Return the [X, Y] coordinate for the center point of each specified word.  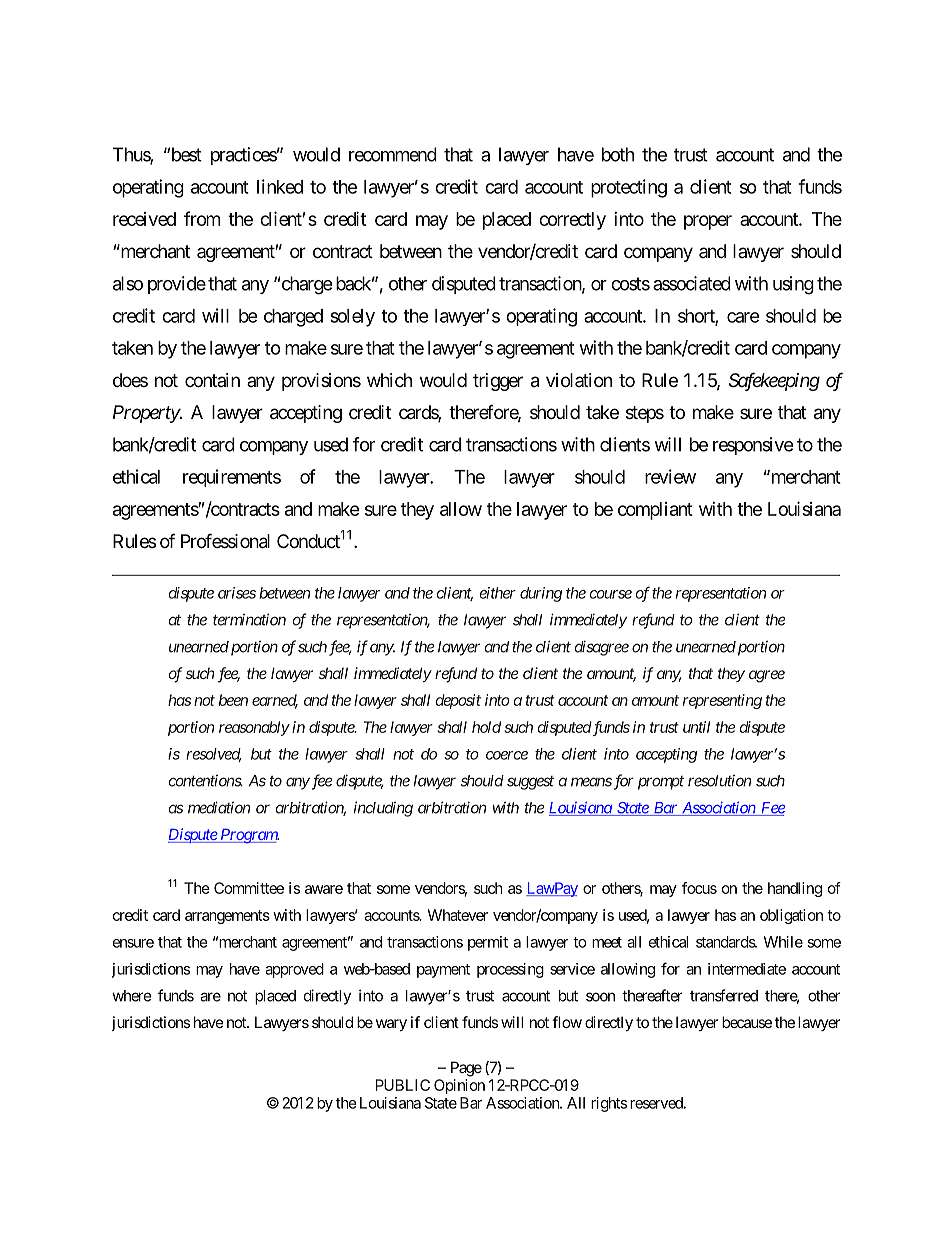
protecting [629, 188]
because [747, 1022]
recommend [393, 154]
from [202, 218]
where [132, 996]
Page [466, 1069]
